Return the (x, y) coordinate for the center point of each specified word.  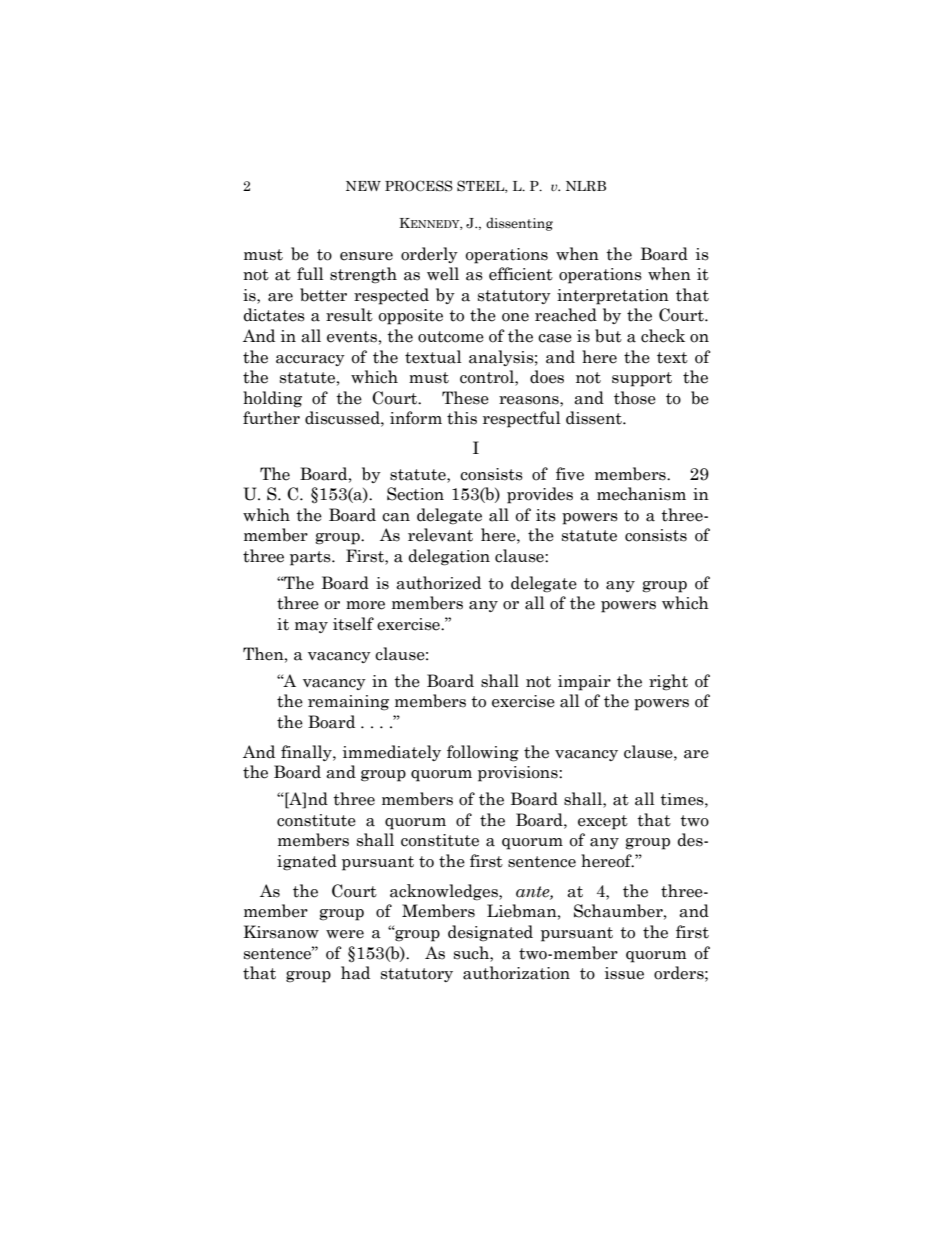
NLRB (586, 186)
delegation (449, 557)
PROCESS (419, 186)
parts (311, 558)
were (345, 934)
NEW (363, 186)
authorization (516, 973)
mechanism (641, 494)
